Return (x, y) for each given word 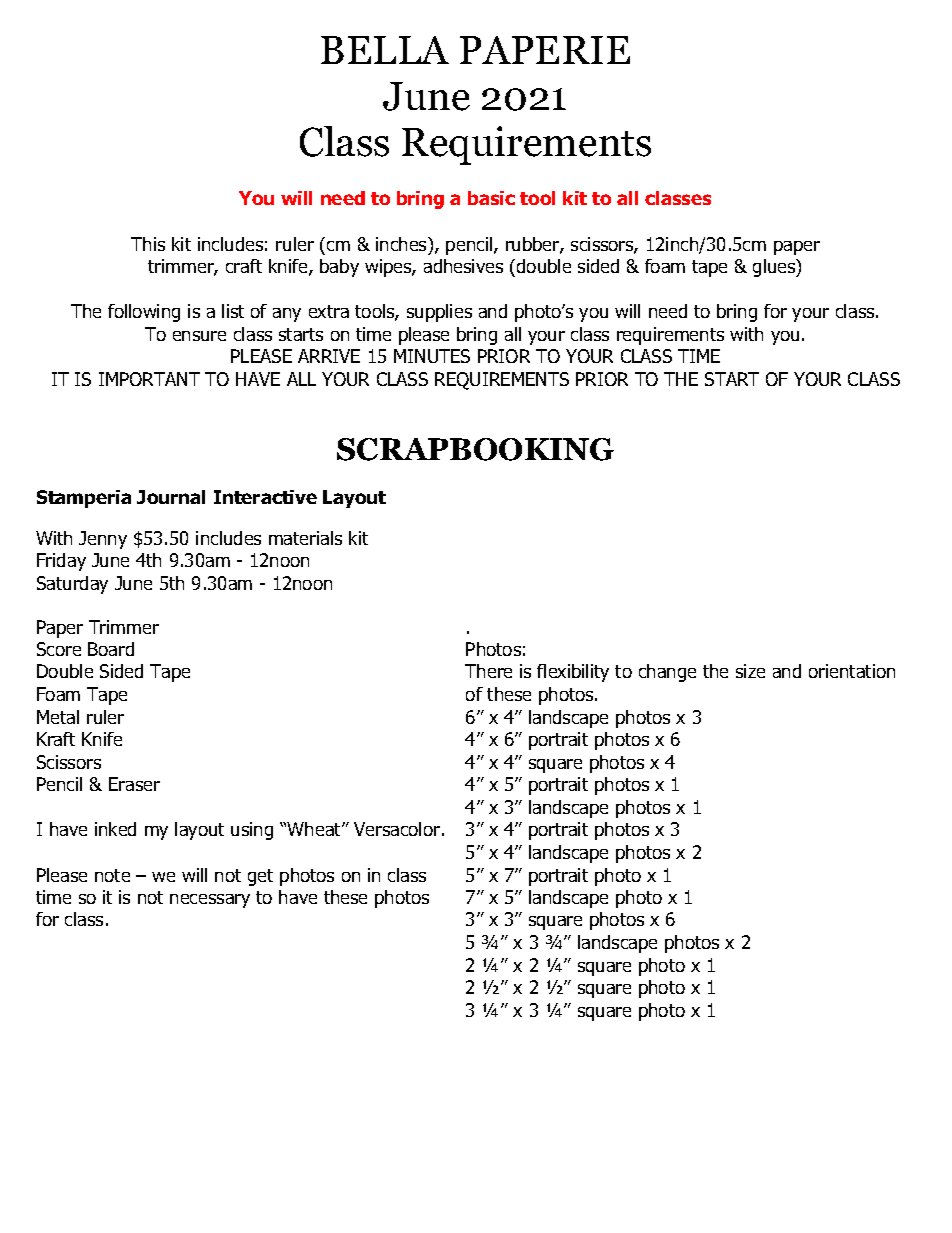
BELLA (385, 50)
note (112, 875)
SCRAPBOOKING (475, 449)
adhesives (463, 266)
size (750, 671)
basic (491, 198)
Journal (171, 497)
